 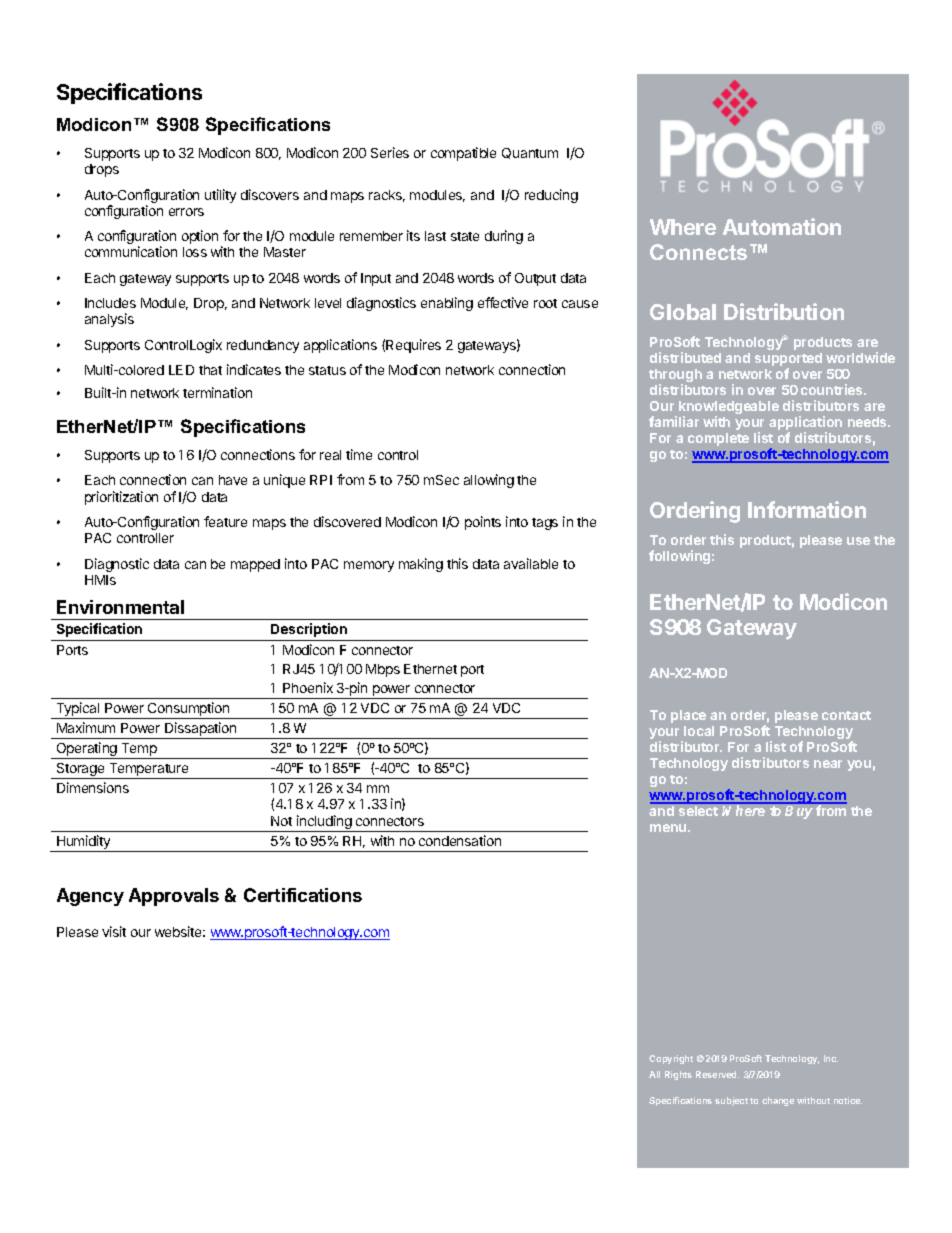 I want to click on have, so click(x=233, y=480).
